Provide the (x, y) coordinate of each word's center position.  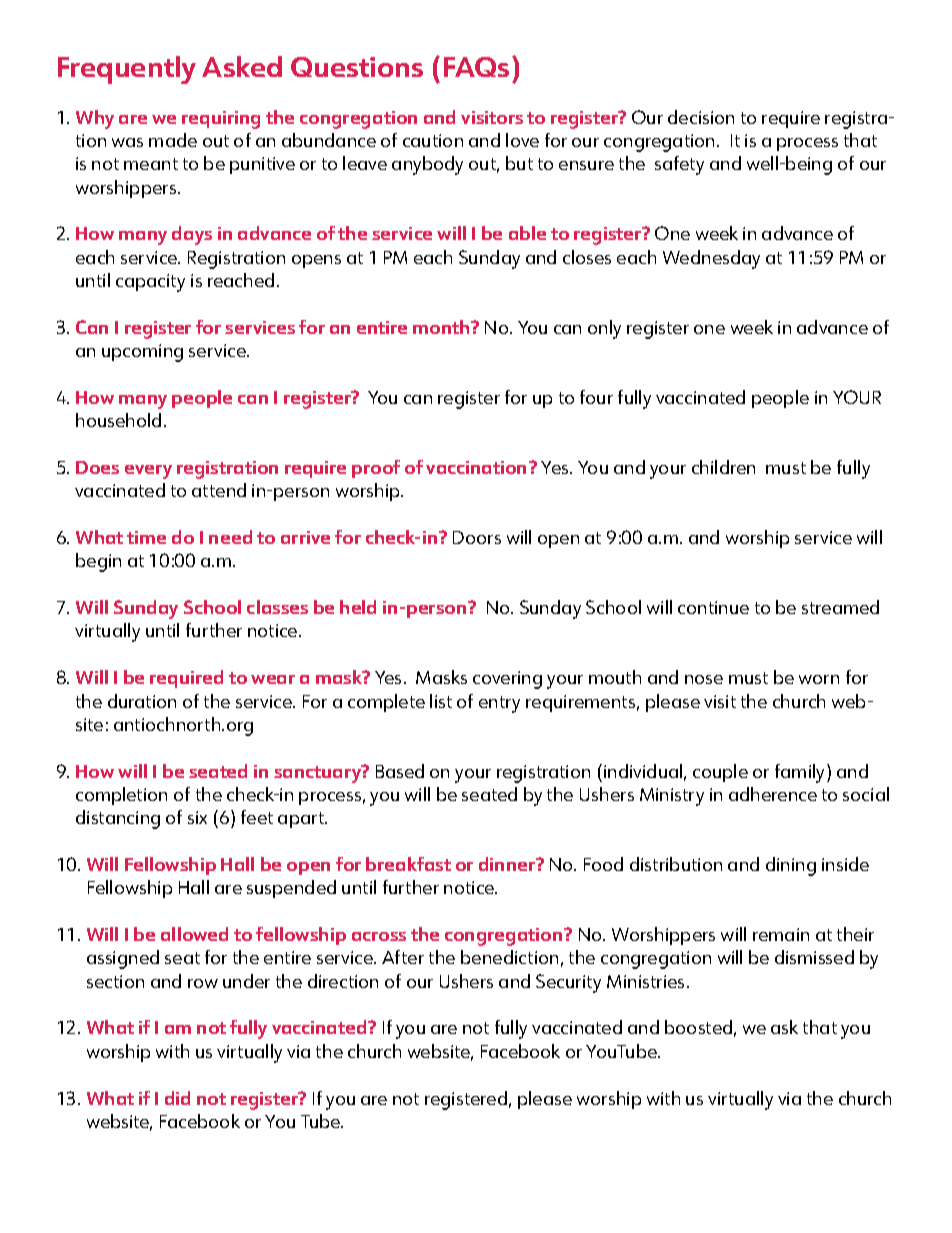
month (442, 327)
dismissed (814, 957)
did (177, 1098)
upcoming (142, 353)
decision (701, 117)
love (522, 140)
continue (713, 607)
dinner (508, 864)
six (197, 817)
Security (568, 983)
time (146, 537)
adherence (773, 794)
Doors (477, 537)
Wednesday (711, 259)
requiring (221, 120)
